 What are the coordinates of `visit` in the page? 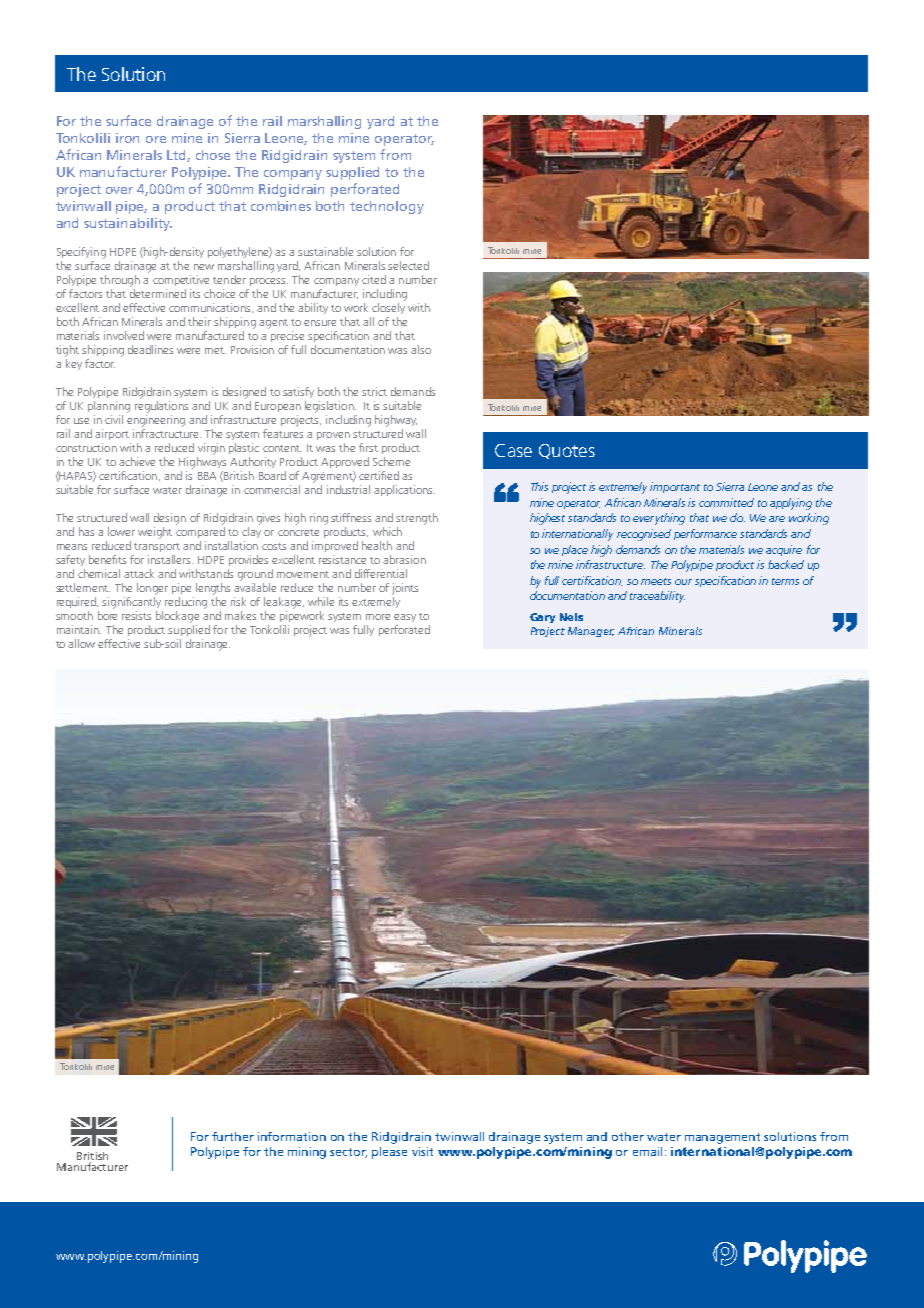 It's located at (422, 1151).
